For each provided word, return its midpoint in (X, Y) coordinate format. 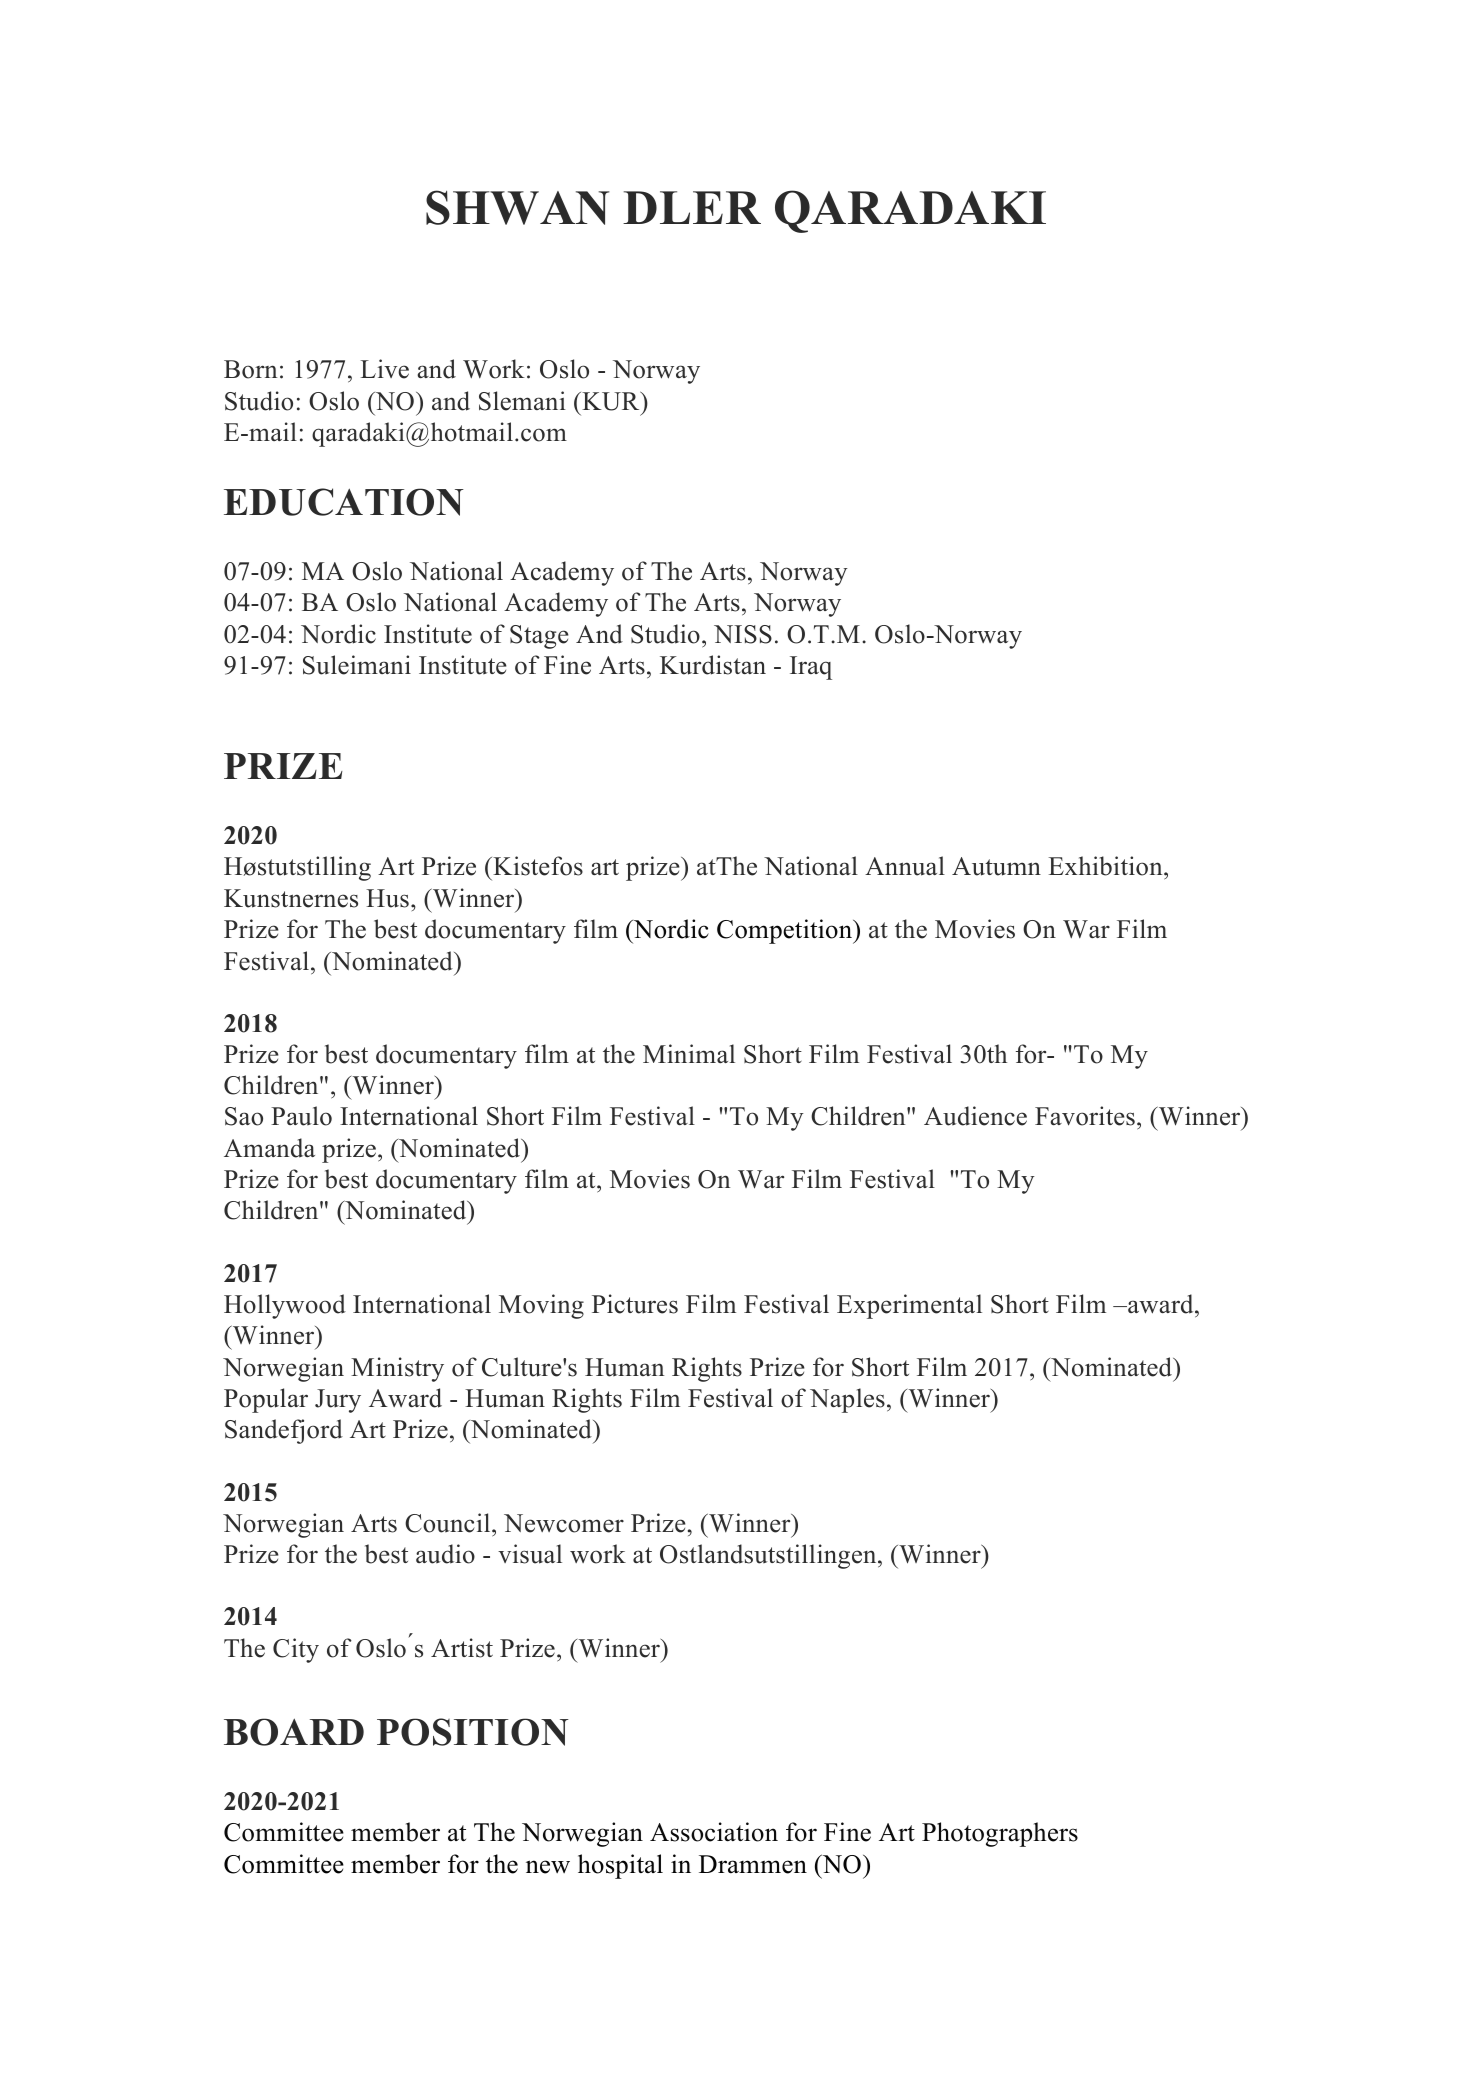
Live (385, 369)
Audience (975, 1116)
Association (714, 1832)
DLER (692, 207)
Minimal (689, 1053)
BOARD (294, 1732)
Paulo (301, 1116)
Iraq (811, 668)
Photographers (1000, 1834)
